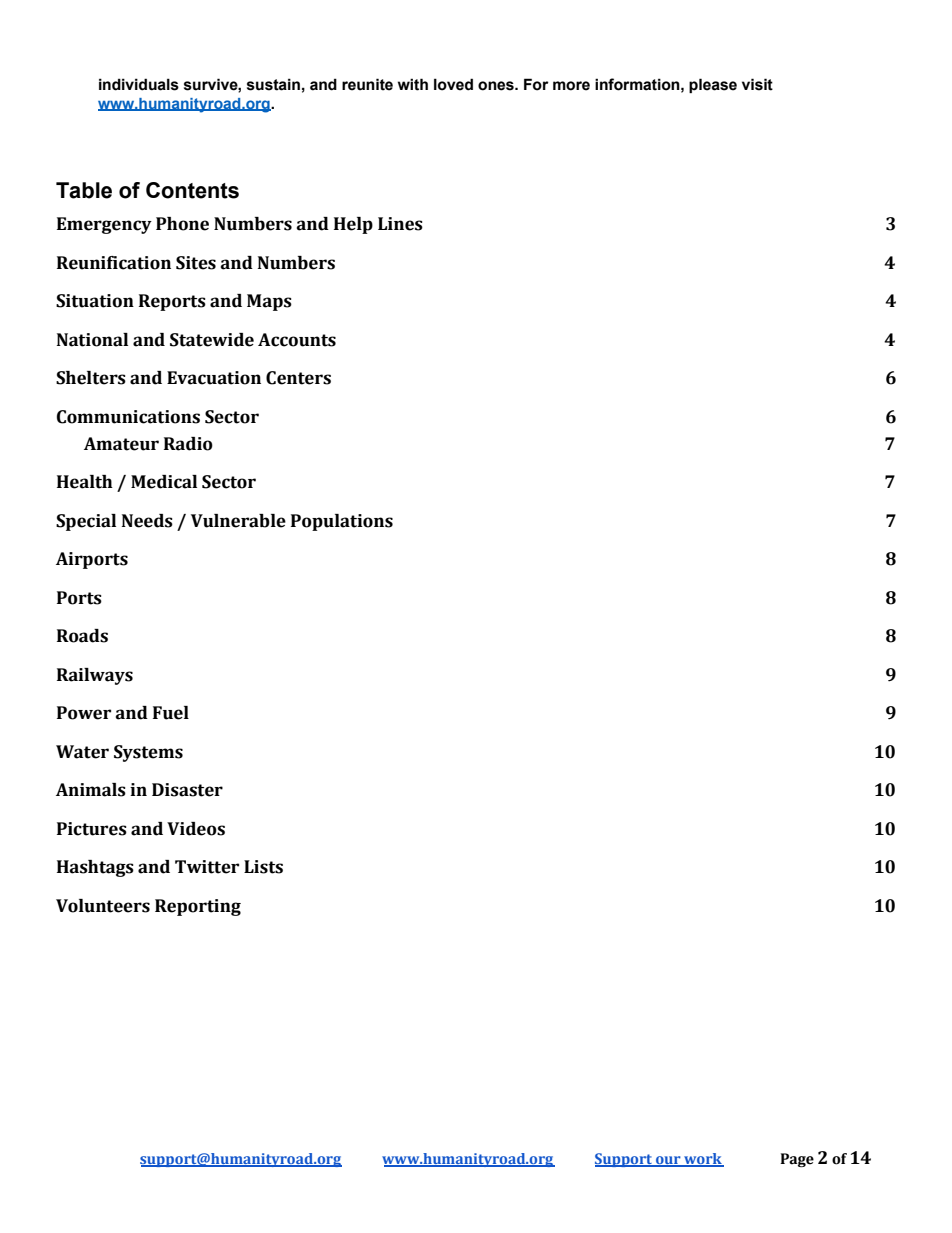 This screenshot has width=952, height=1233. What do you see at coordinates (139, 84) in the screenshot?
I see `individuals` at bounding box center [139, 84].
